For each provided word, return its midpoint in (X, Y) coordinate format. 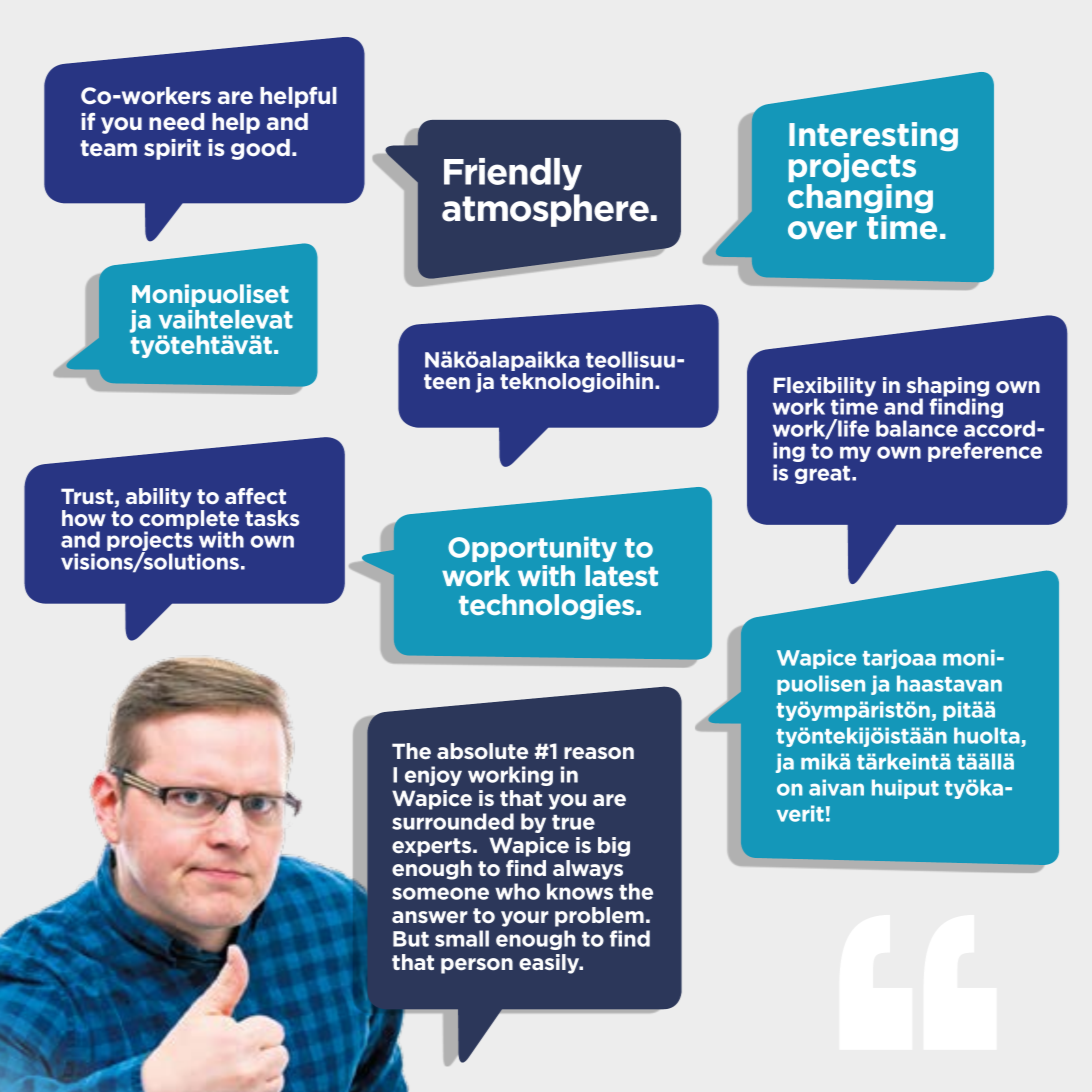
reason (599, 753)
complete (189, 521)
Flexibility (825, 388)
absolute (482, 751)
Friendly (513, 174)
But (411, 939)
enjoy (433, 776)
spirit (172, 149)
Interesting (873, 138)
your (525, 919)
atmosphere (545, 210)
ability (159, 498)
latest (622, 575)
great (824, 475)
